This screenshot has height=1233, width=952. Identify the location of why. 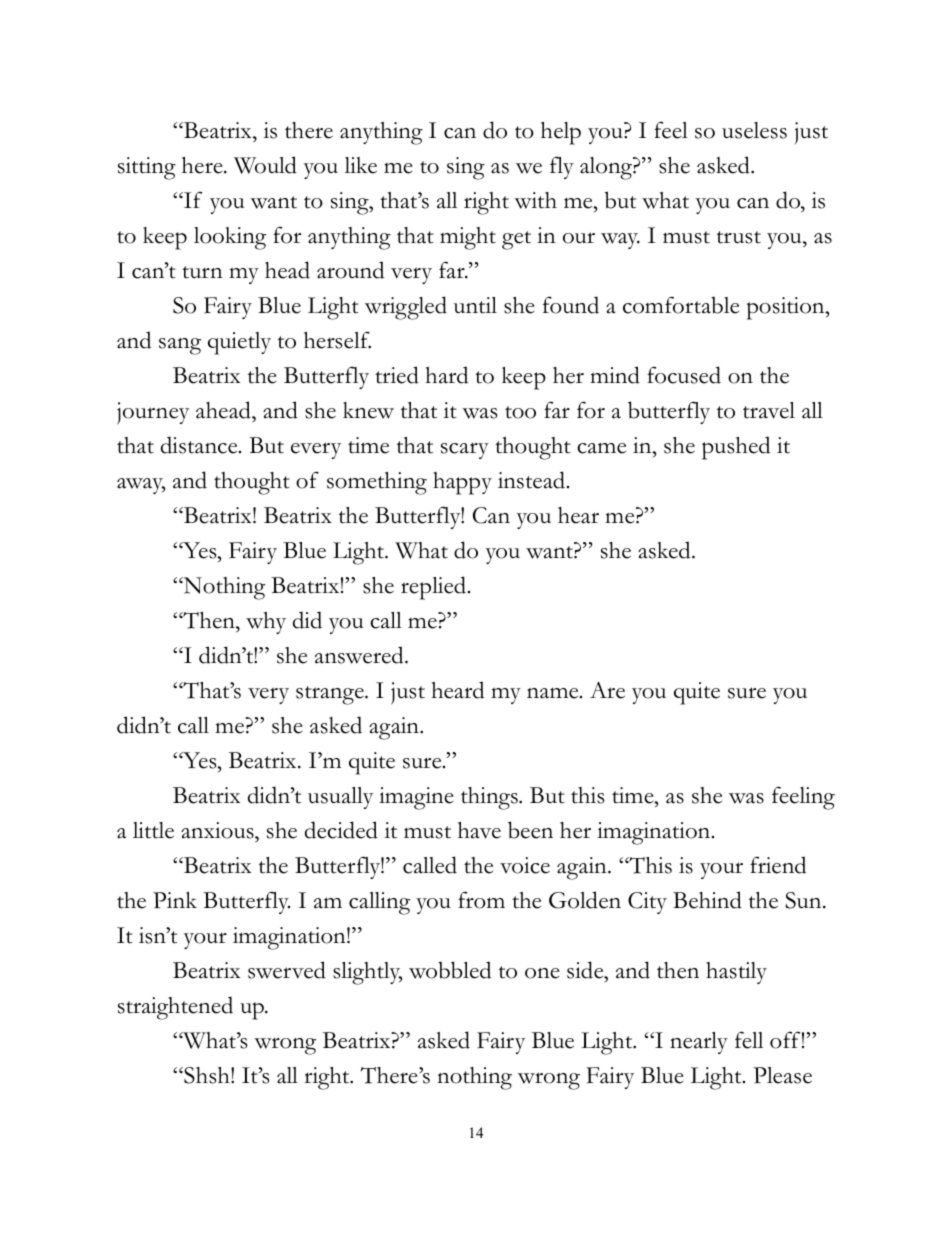
(266, 623).
